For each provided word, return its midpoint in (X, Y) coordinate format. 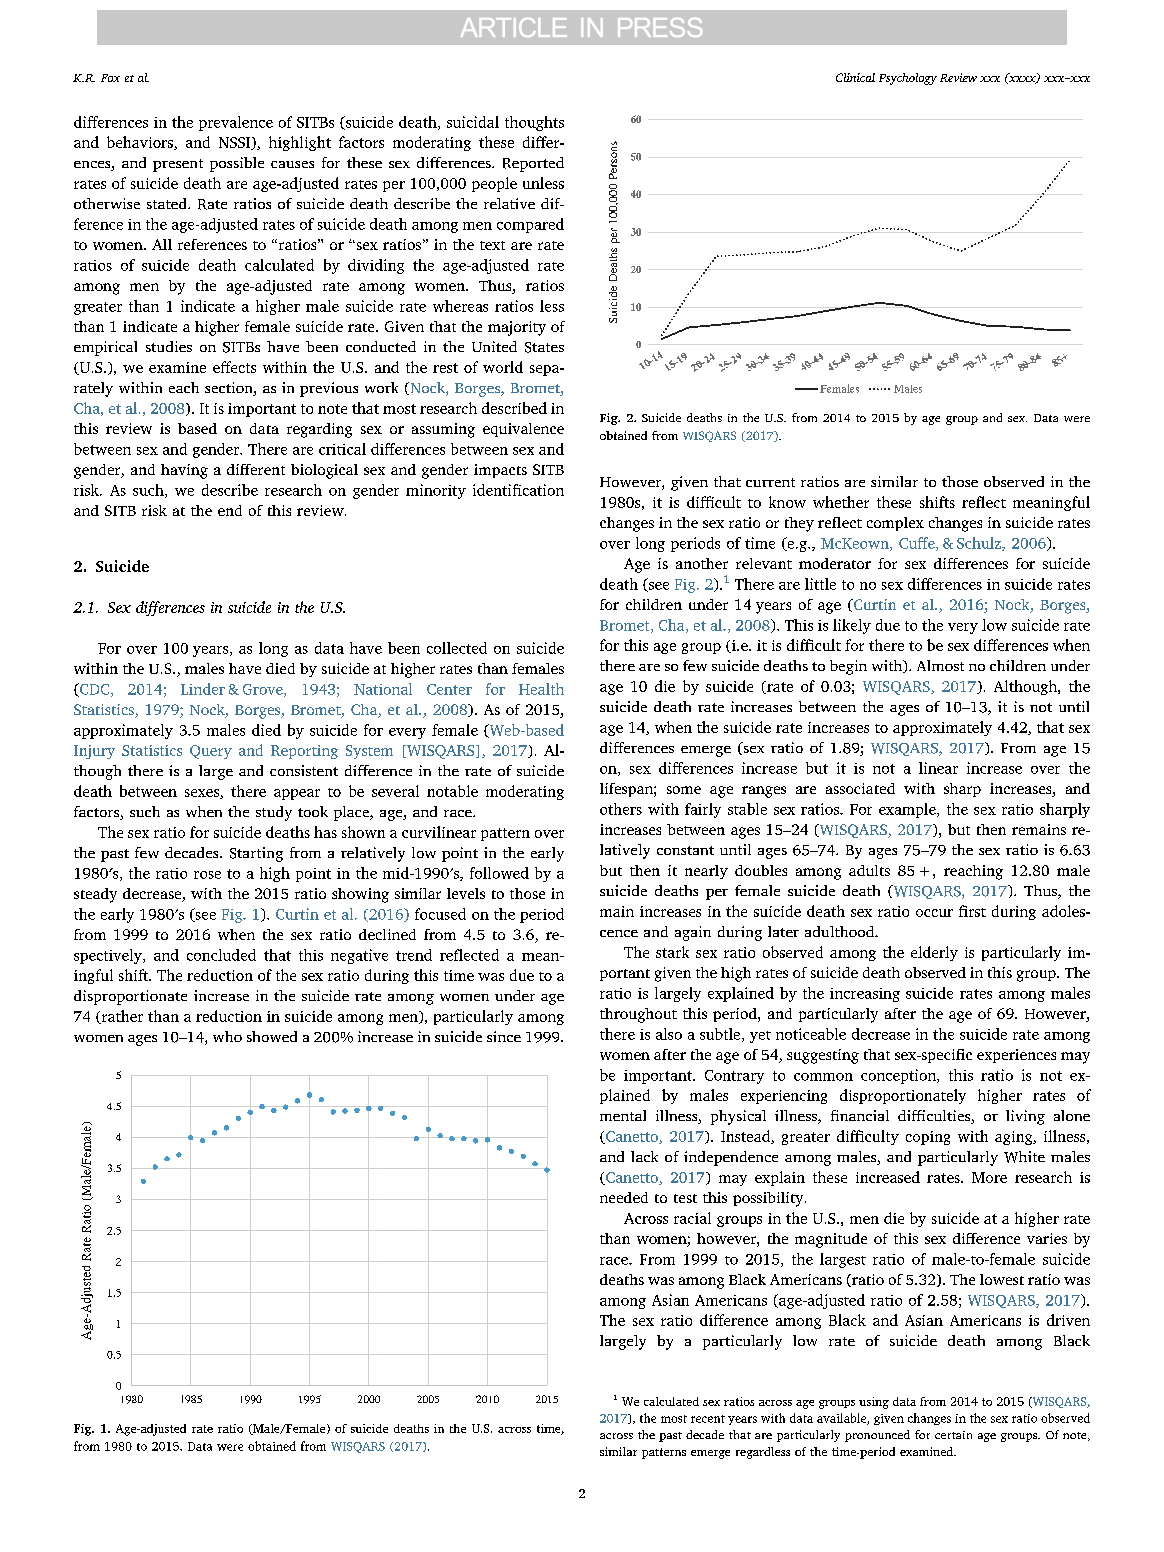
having (184, 471)
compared (530, 225)
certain (953, 1435)
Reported (533, 164)
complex (895, 524)
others (621, 809)
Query (211, 752)
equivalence (523, 430)
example (908, 810)
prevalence (236, 123)
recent (708, 1419)
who (227, 1036)
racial (692, 1218)
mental (623, 1115)
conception (899, 1076)
